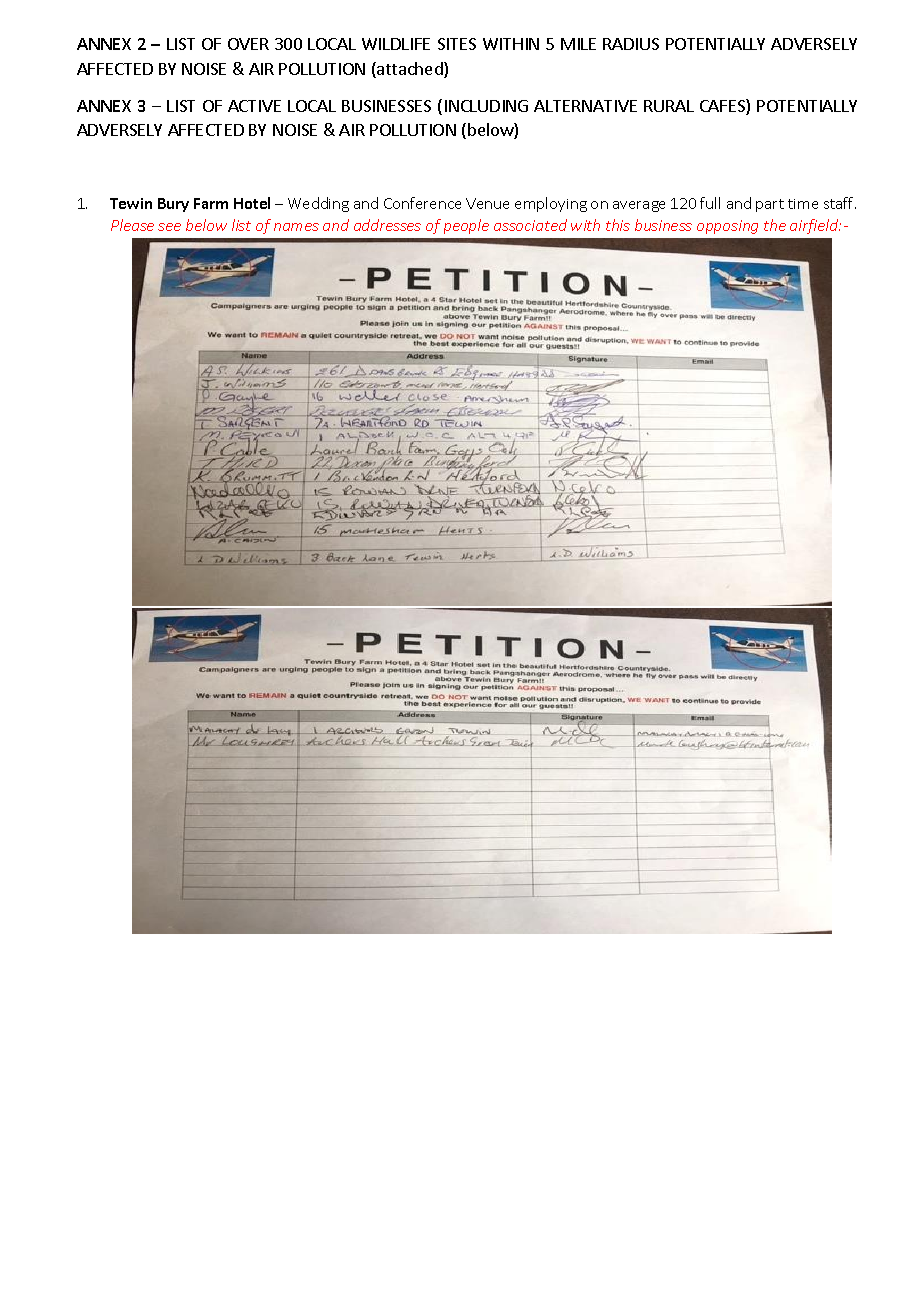 Image resolution: width=924 pixels, height=1308 pixels. What do you see at coordinates (487, 203) in the screenshot?
I see `Venue` at bounding box center [487, 203].
